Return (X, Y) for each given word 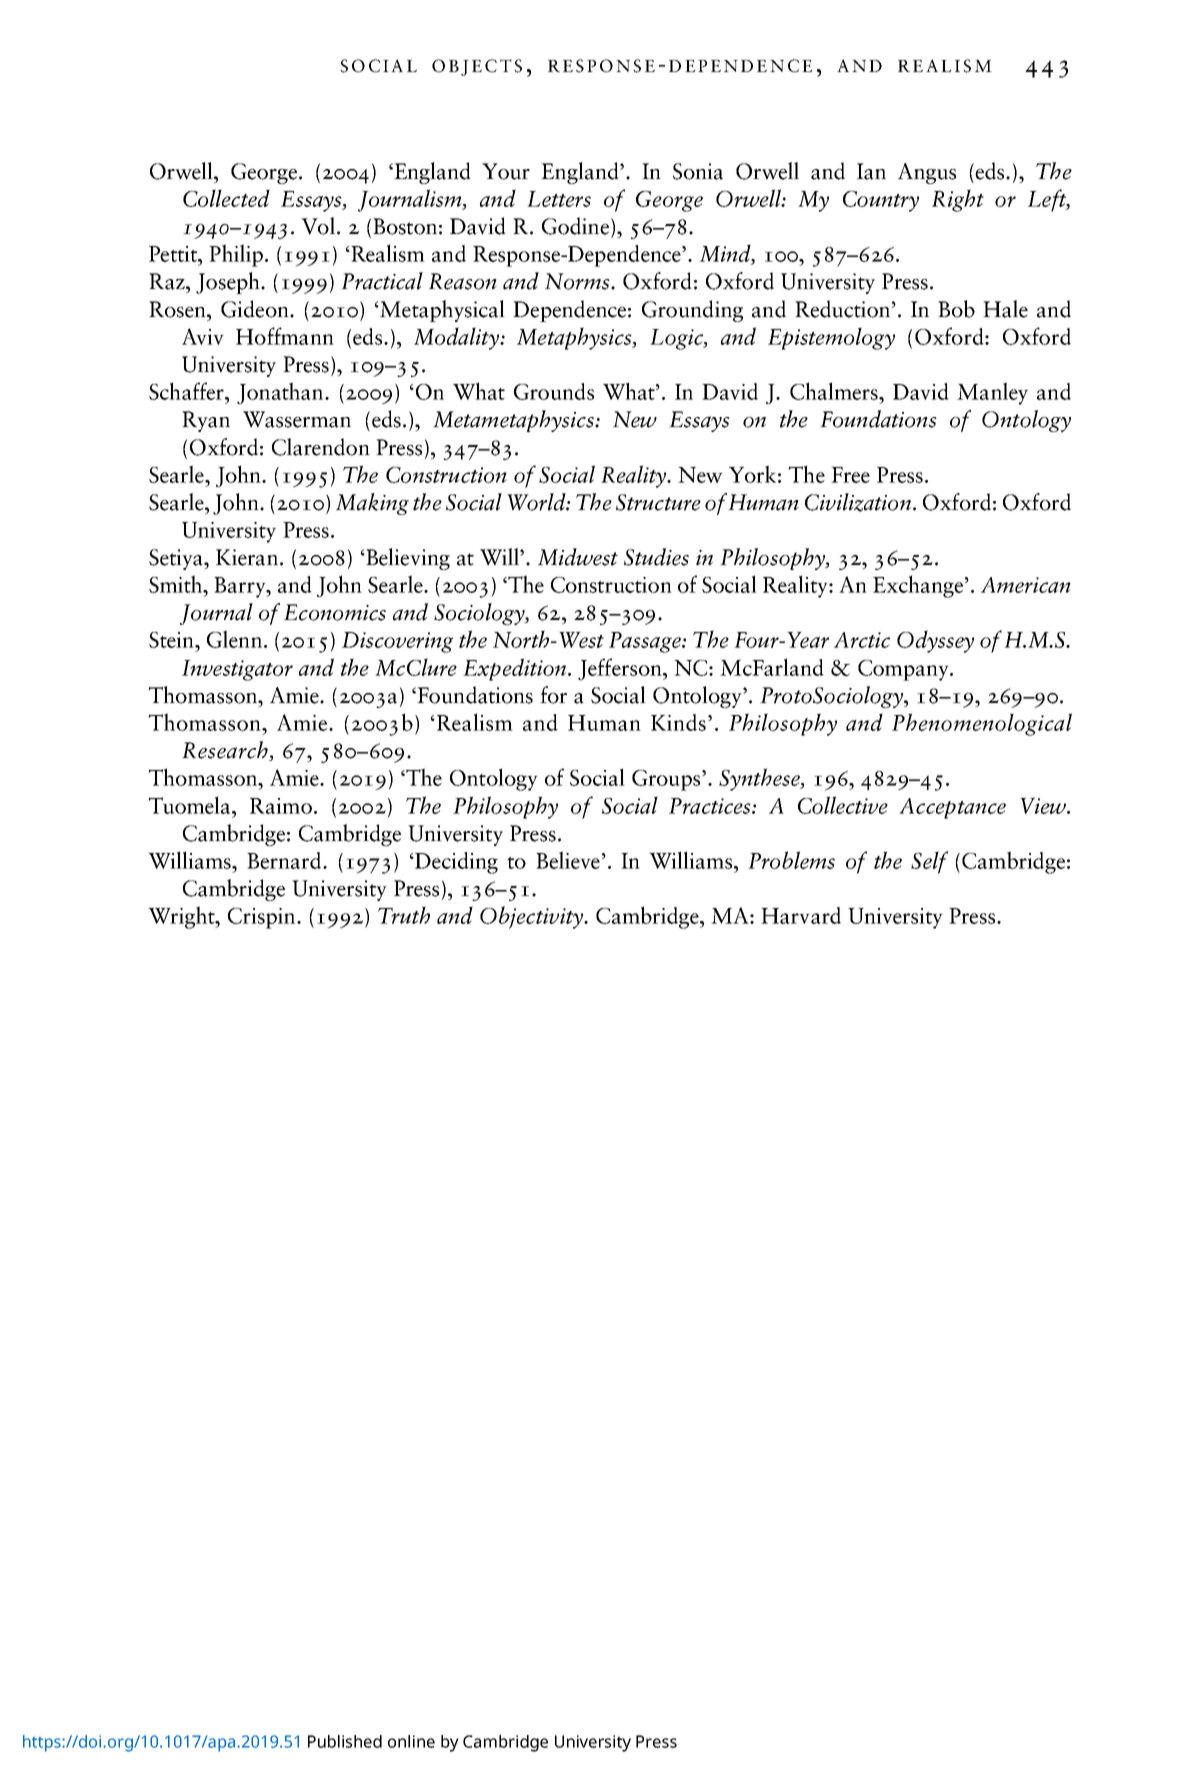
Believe (568, 860)
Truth (404, 915)
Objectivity (533, 917)
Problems (791, 860)
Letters (559, 199)
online (411, 1741)
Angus (927, 173)
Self (929, 862)
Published (345, 1741)
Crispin (263, 918)
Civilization (858, 502)
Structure (658, 502)
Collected (226, 198)
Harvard (801, 915)
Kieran (247, 557)
